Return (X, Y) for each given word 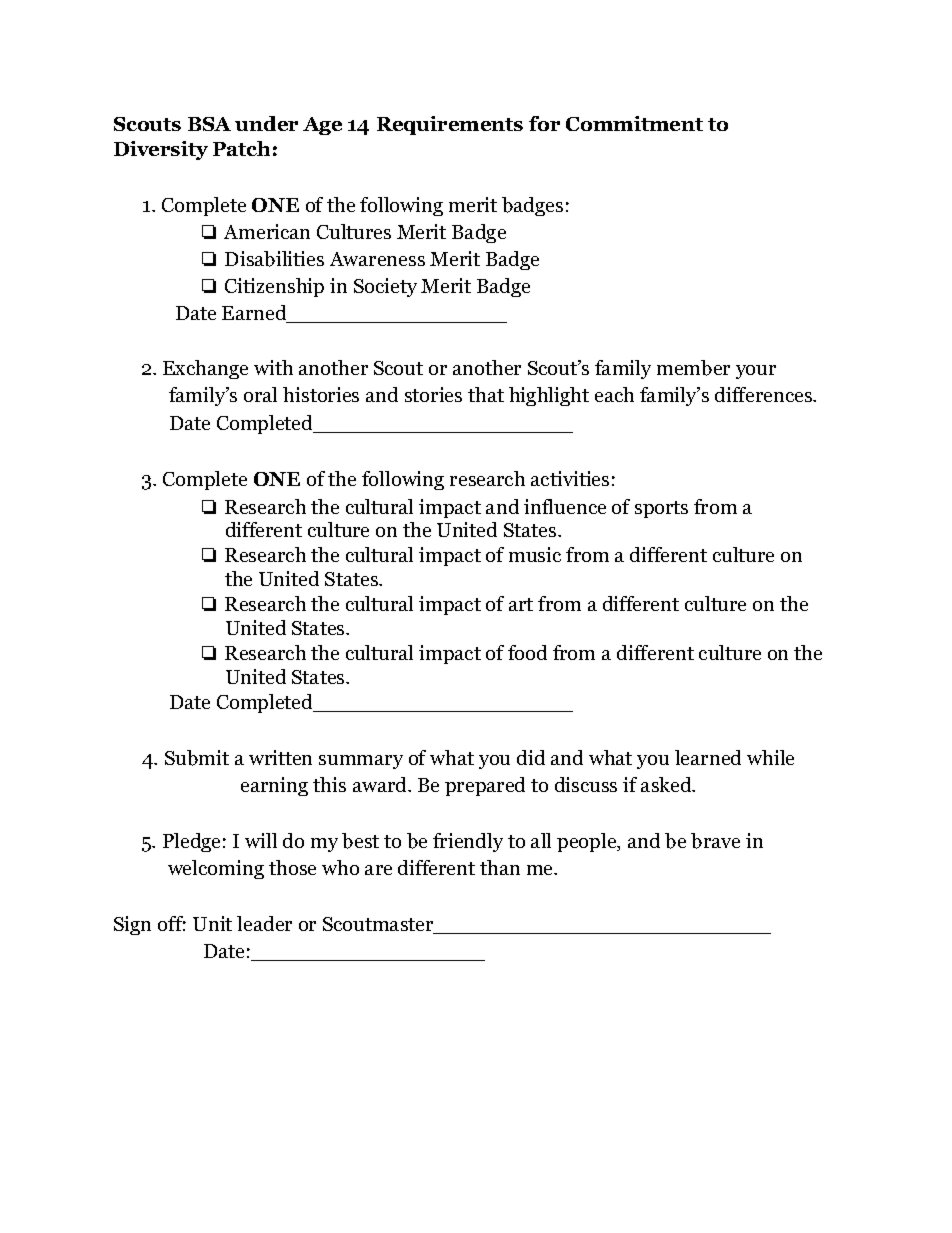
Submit (197, 758)
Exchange (205, 369)
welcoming (216, 869)
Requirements (450, 125)
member (693, 368)
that (486, 394)
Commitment (634, 123)
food (527, 652)
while (770, 757)
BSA (209, 124)
